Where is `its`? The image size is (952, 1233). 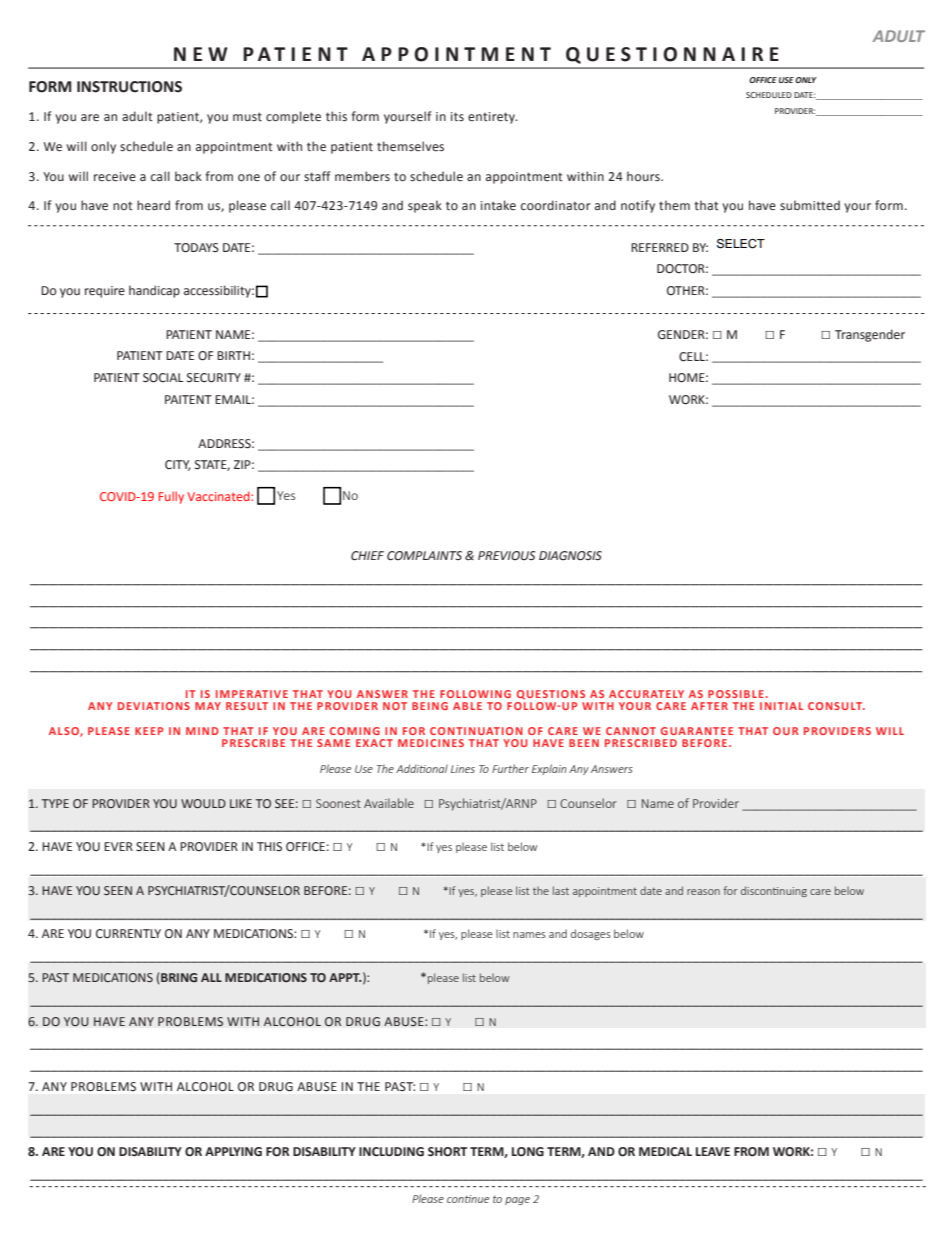
its is located at coordinates (457, 116).
